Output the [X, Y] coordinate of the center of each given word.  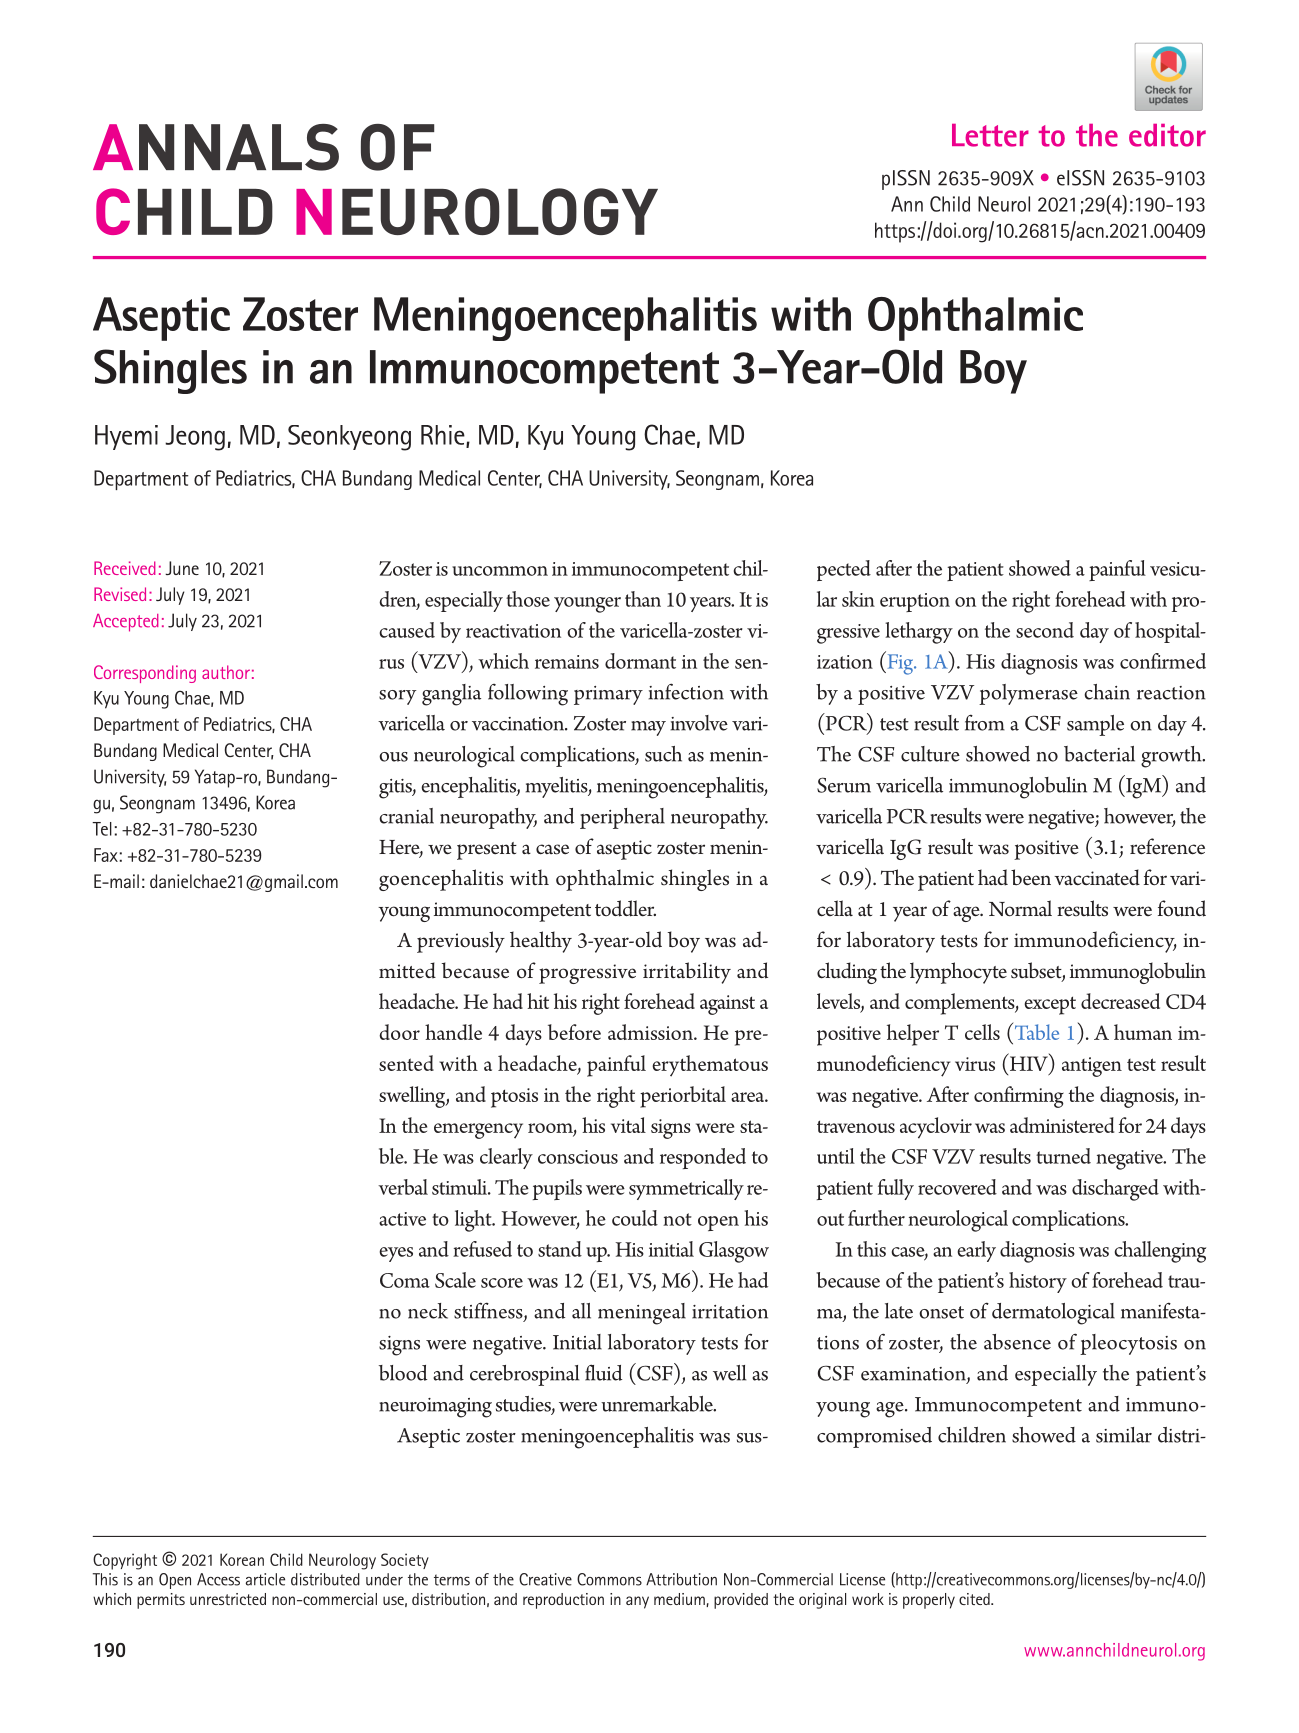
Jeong [195, 438]
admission [651, 1032]
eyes [396, 1254]
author [226, 672]
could [635, 1218]
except [1050, 1005]
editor [1167, 135]
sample [1095, 725]
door [399, 1032]
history [1038, 1282]
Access [218, 1579]
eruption [915, 602]
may [648, 728]
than [643, 599]
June [182, 568]
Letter [990, 135]
